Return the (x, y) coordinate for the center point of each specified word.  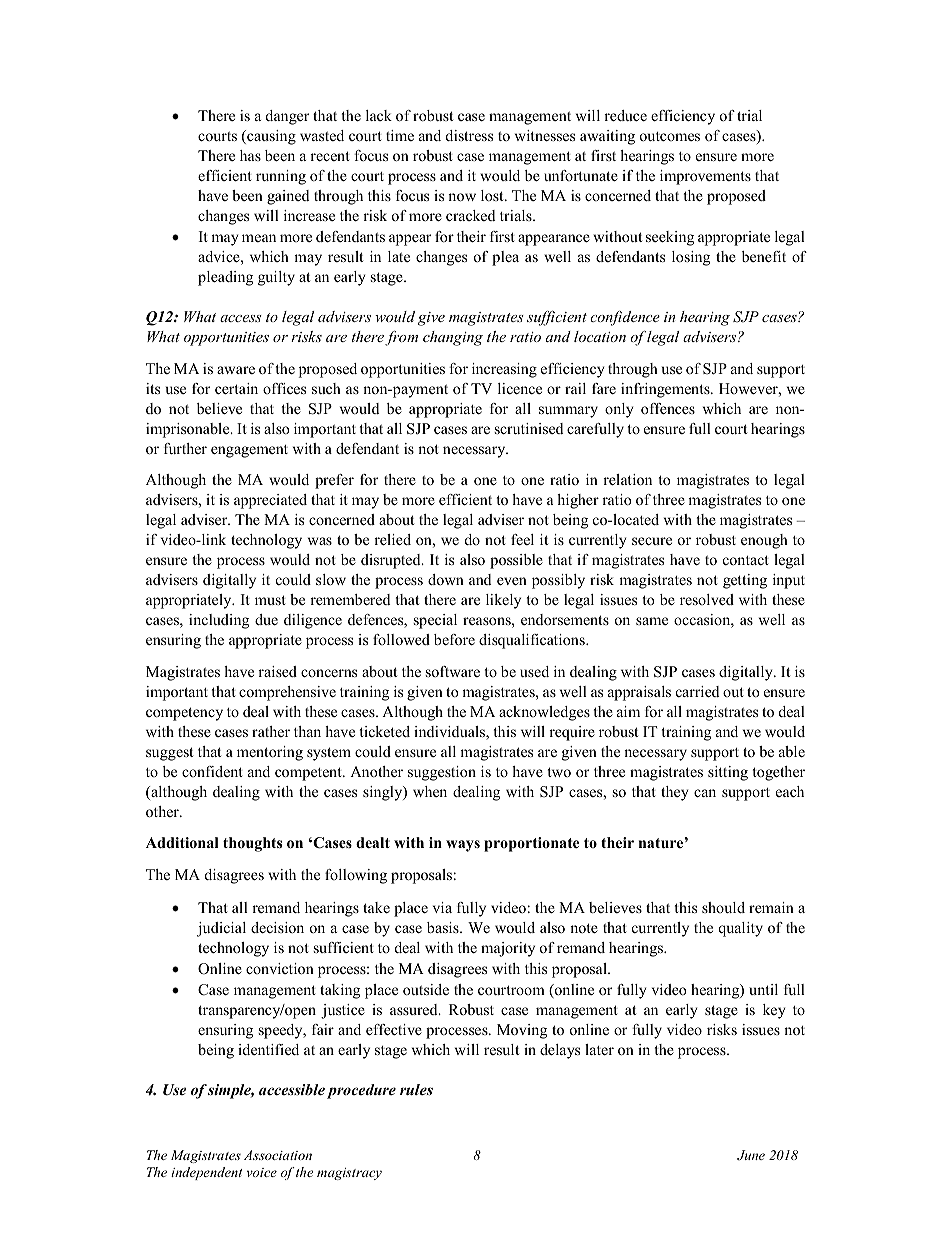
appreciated (270, 501)
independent (206, 1173)
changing (453, 338)
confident (212, 771)
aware (236, 370)
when (430, 791)
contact (746, 560)
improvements (705, 177)
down (446, 579)
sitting (728, 773)
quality (740, 929)
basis (444, 927)
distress (469, 135)
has (250, 155)
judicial (221, 929)
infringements (666, 390)
